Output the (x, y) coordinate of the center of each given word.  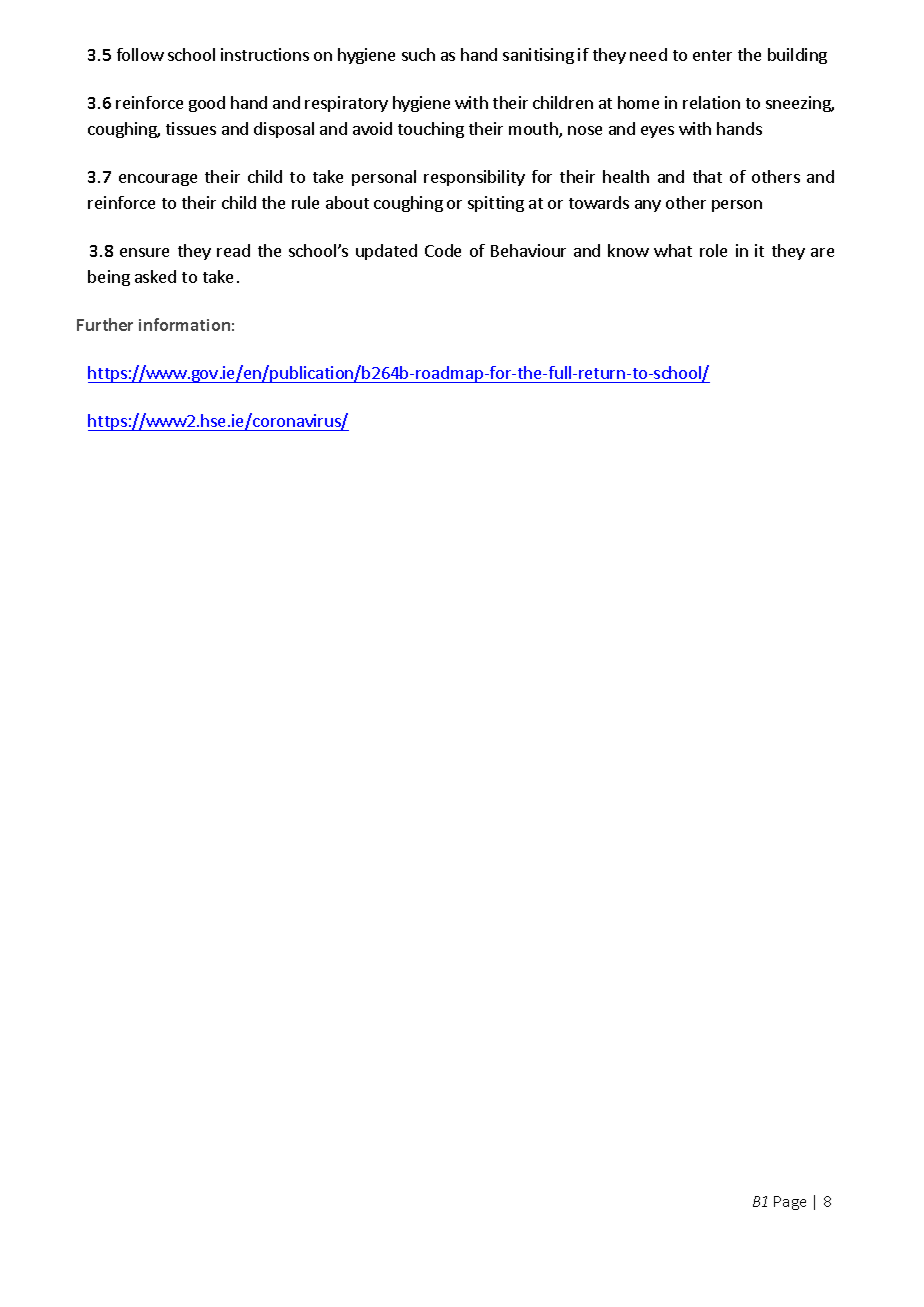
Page (790, 1203)
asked (155, 276)
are (822, 252)
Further (105, 324)
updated (386, 252)
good (207, 104)
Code (443, 250)
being (109, 278)
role (713, 250)
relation (711, 102)
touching (431, 130)
